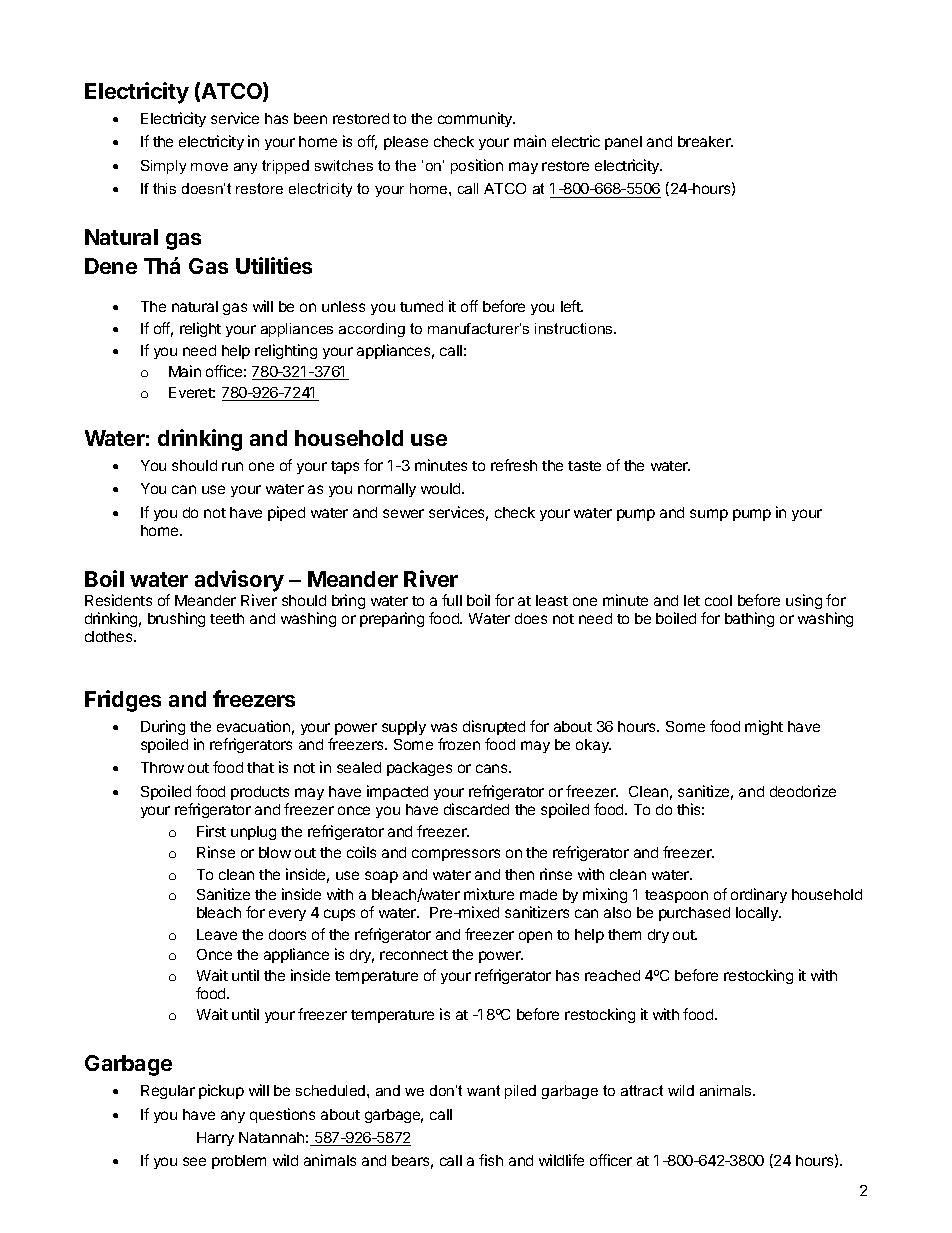 Image resolution: width=952 pixels, height=1233 pixels. Describe the element at coordinates (215, 1139) in the image. I see `Harry` at that location.
